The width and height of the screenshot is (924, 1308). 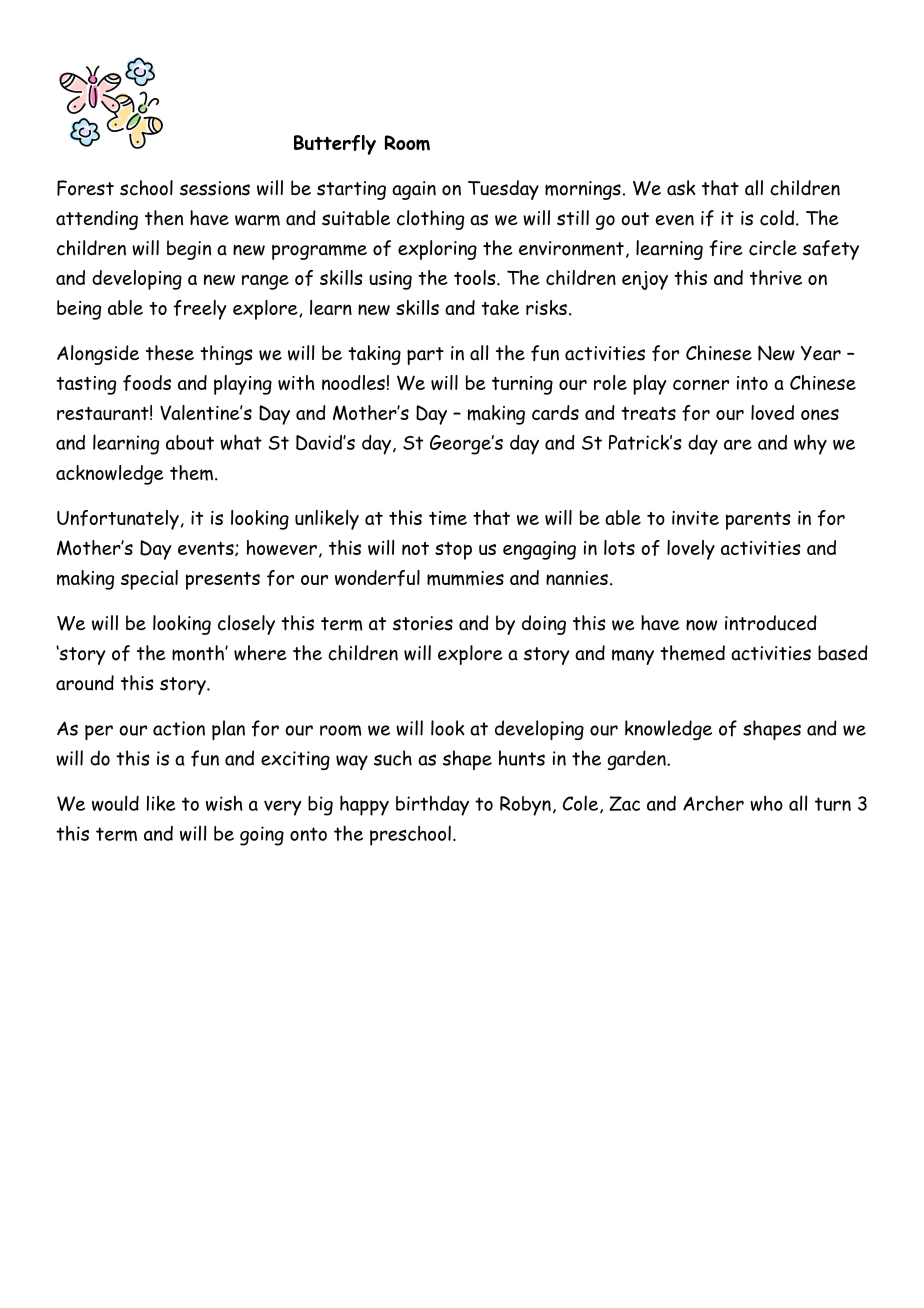 I want to click on wish, so click(x=224, y=803).
